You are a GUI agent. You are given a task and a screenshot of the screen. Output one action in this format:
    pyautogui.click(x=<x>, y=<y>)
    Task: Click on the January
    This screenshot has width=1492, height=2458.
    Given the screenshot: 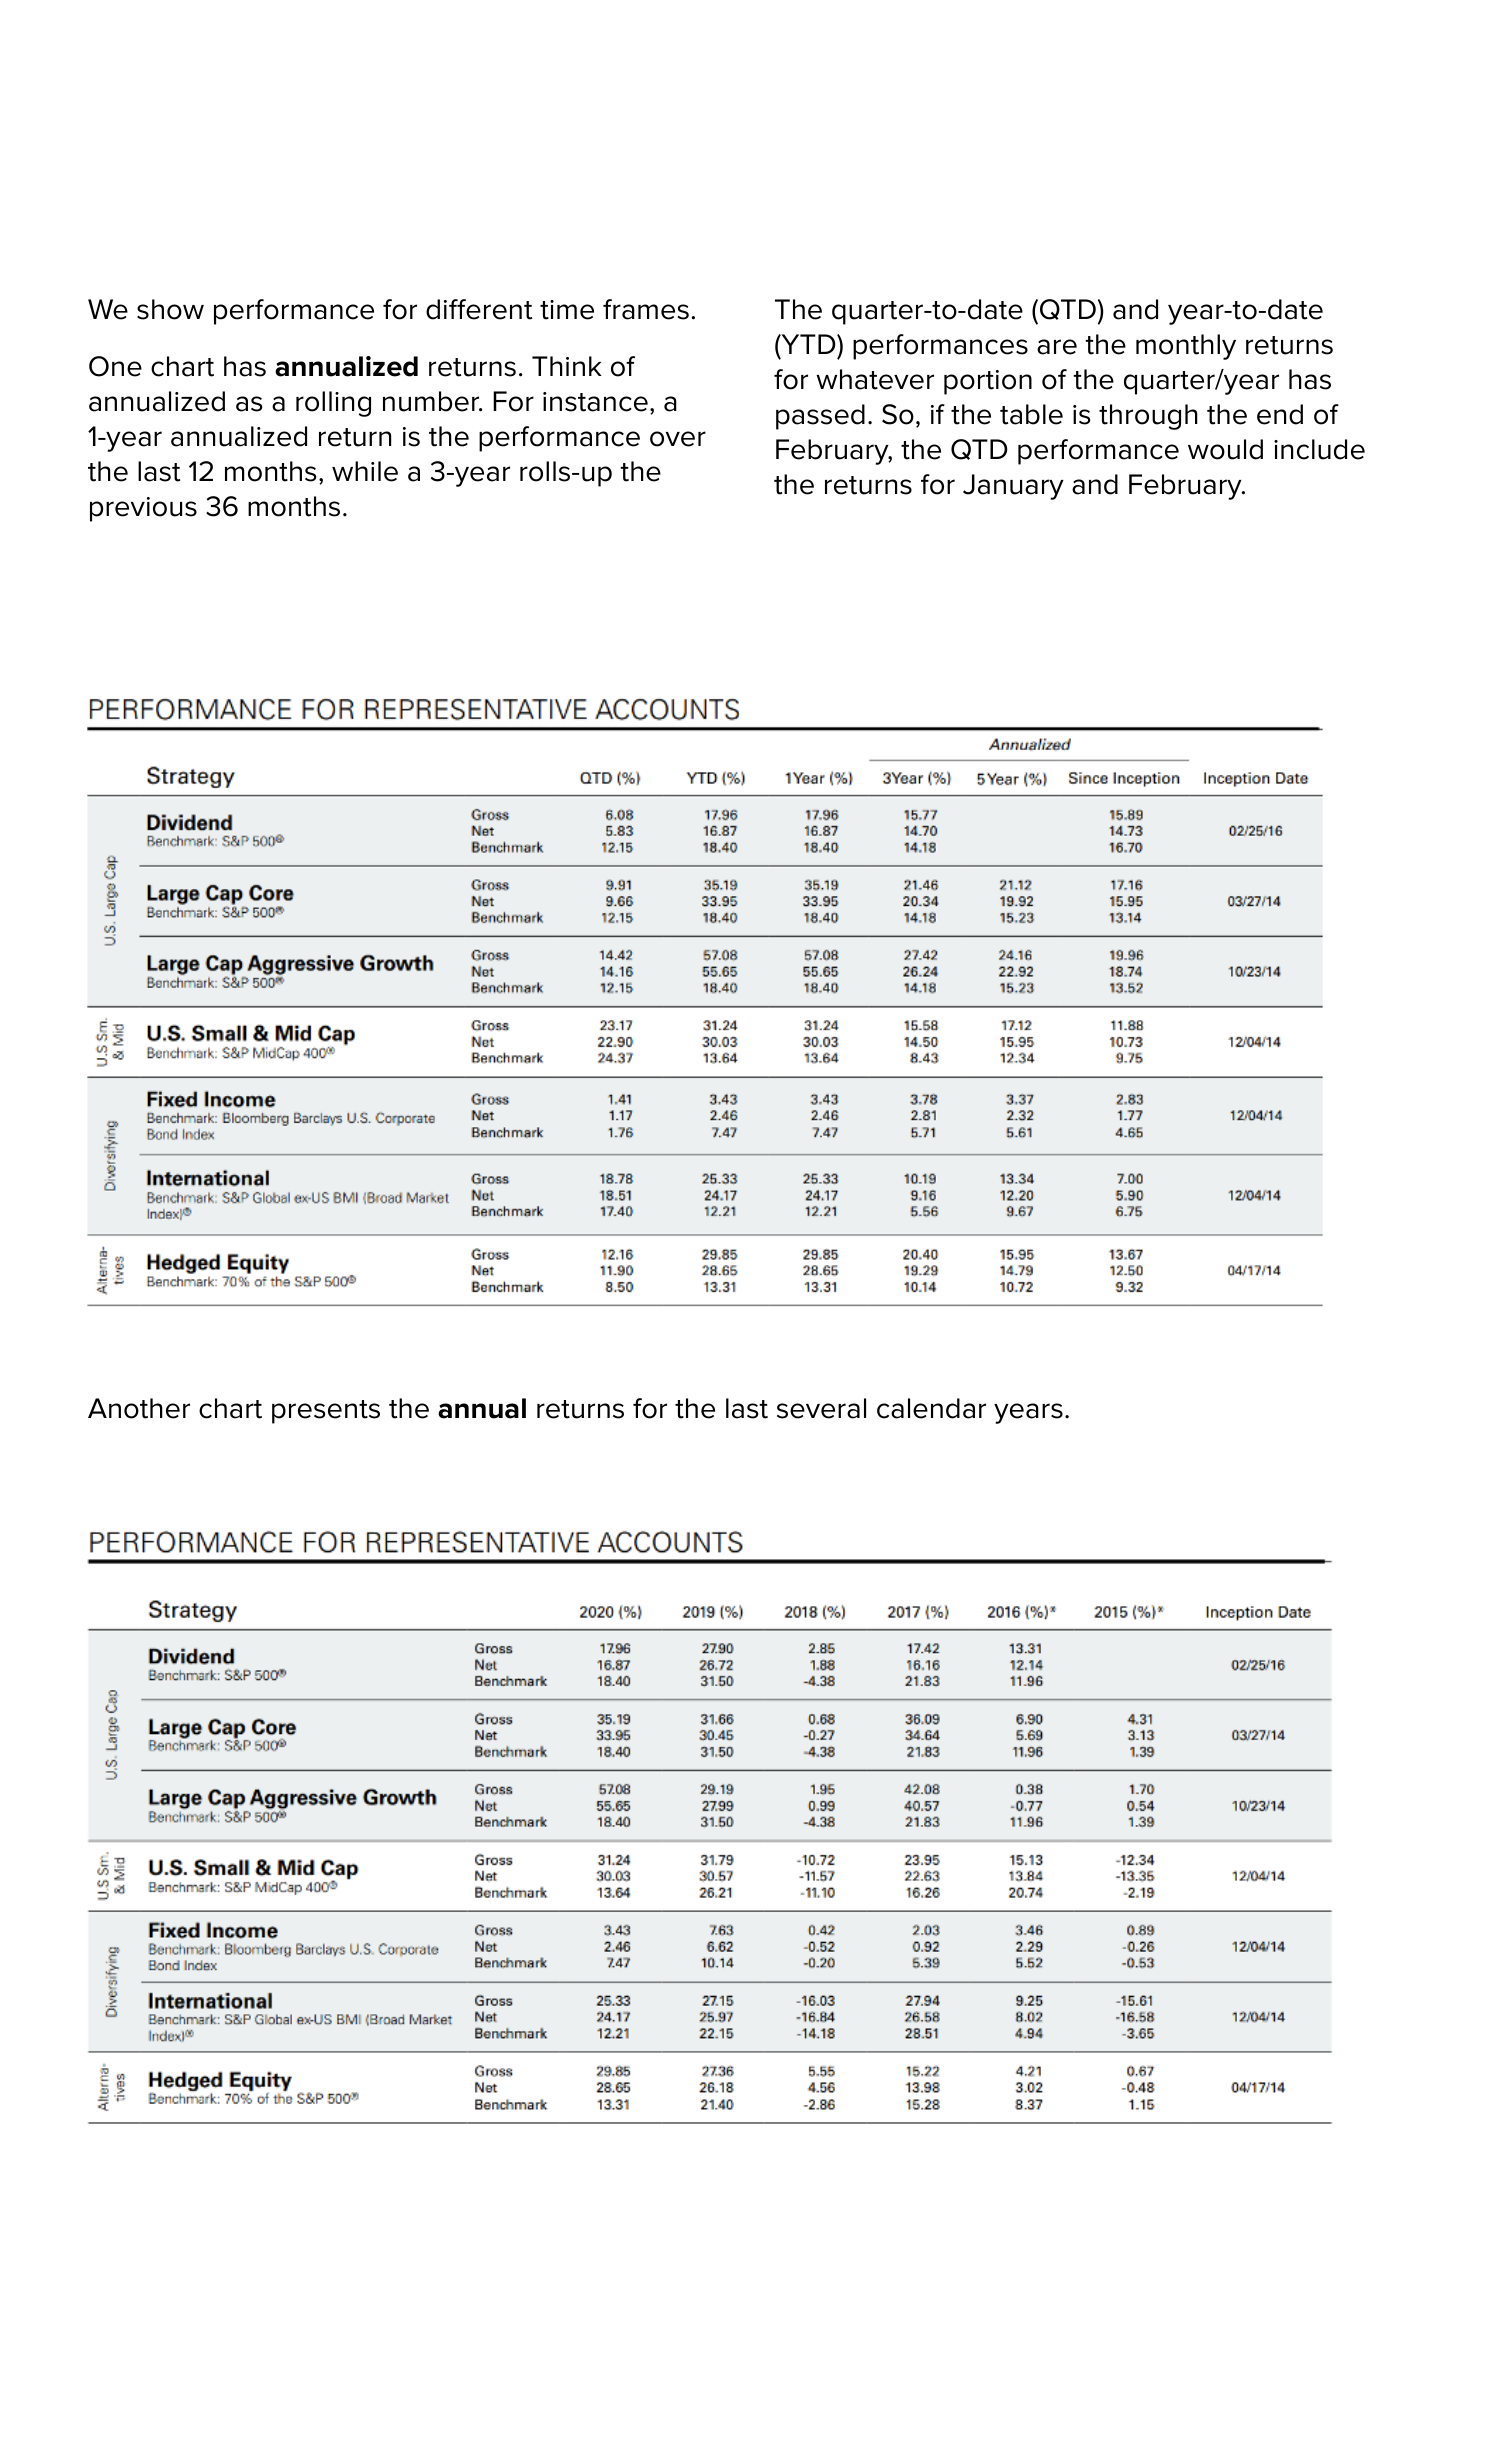 What is the action you would take?
    pyautogui.click(x=1013, y=487)
